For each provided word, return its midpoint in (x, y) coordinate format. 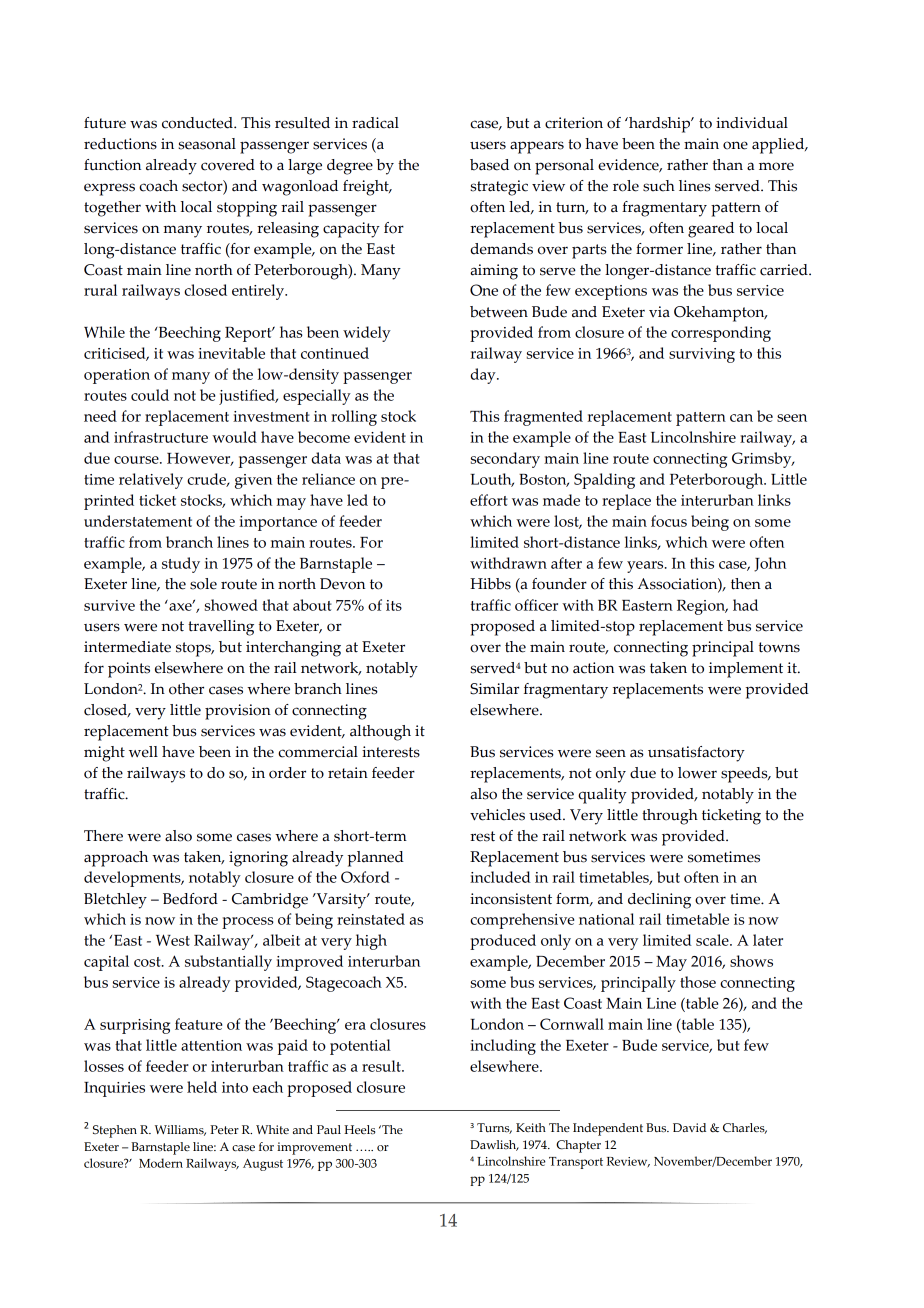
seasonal (207, 144)
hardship (659, 125)
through (670, 817)
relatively (151, 481)
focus (669, 521)
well (143, 752)
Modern (161, 1163)
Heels (359, 1130)
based (489, 165)
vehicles (497, 815)
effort (489, 500)
